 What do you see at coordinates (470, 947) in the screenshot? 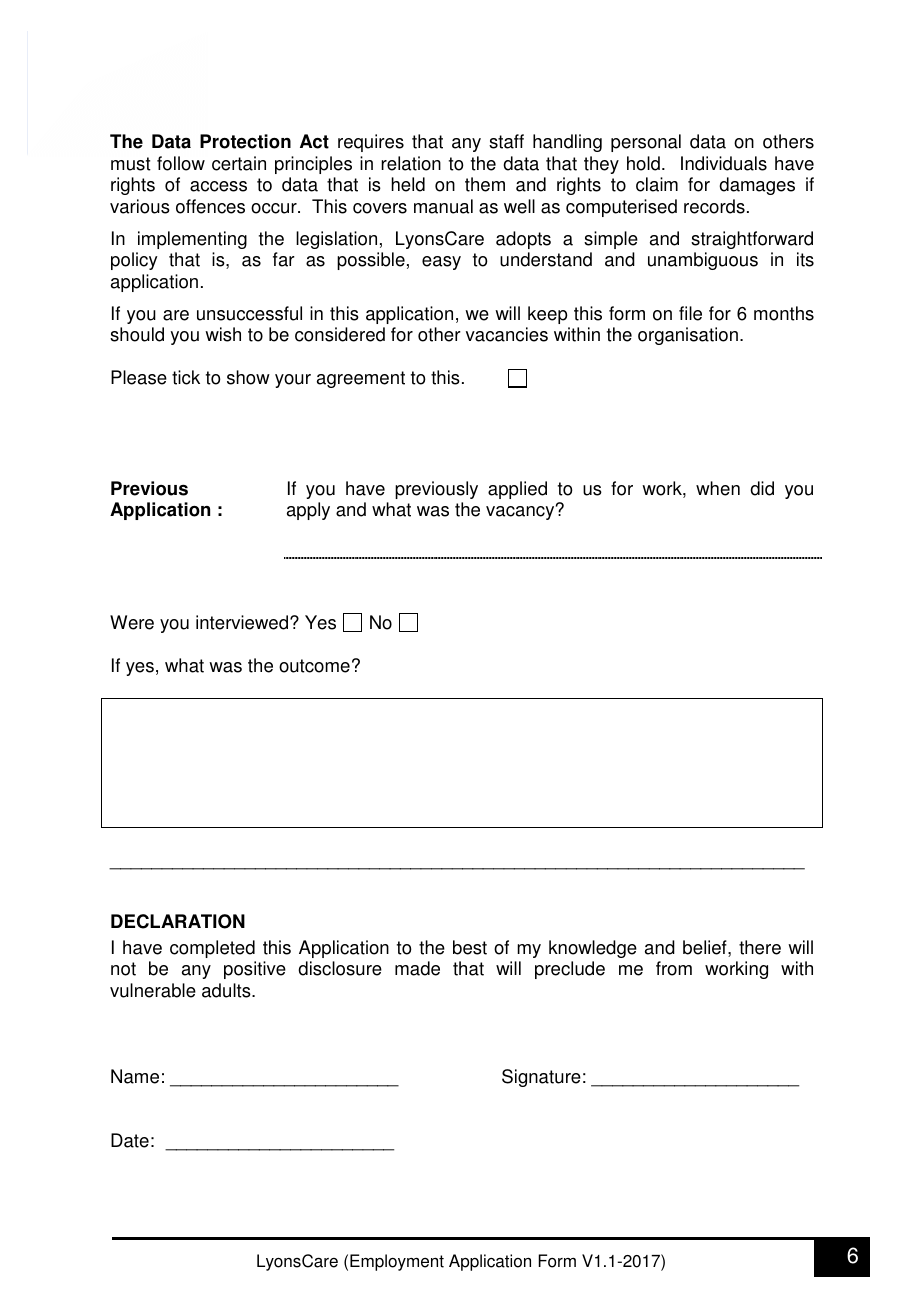
I see `best` at bounding box center [470, 947].
